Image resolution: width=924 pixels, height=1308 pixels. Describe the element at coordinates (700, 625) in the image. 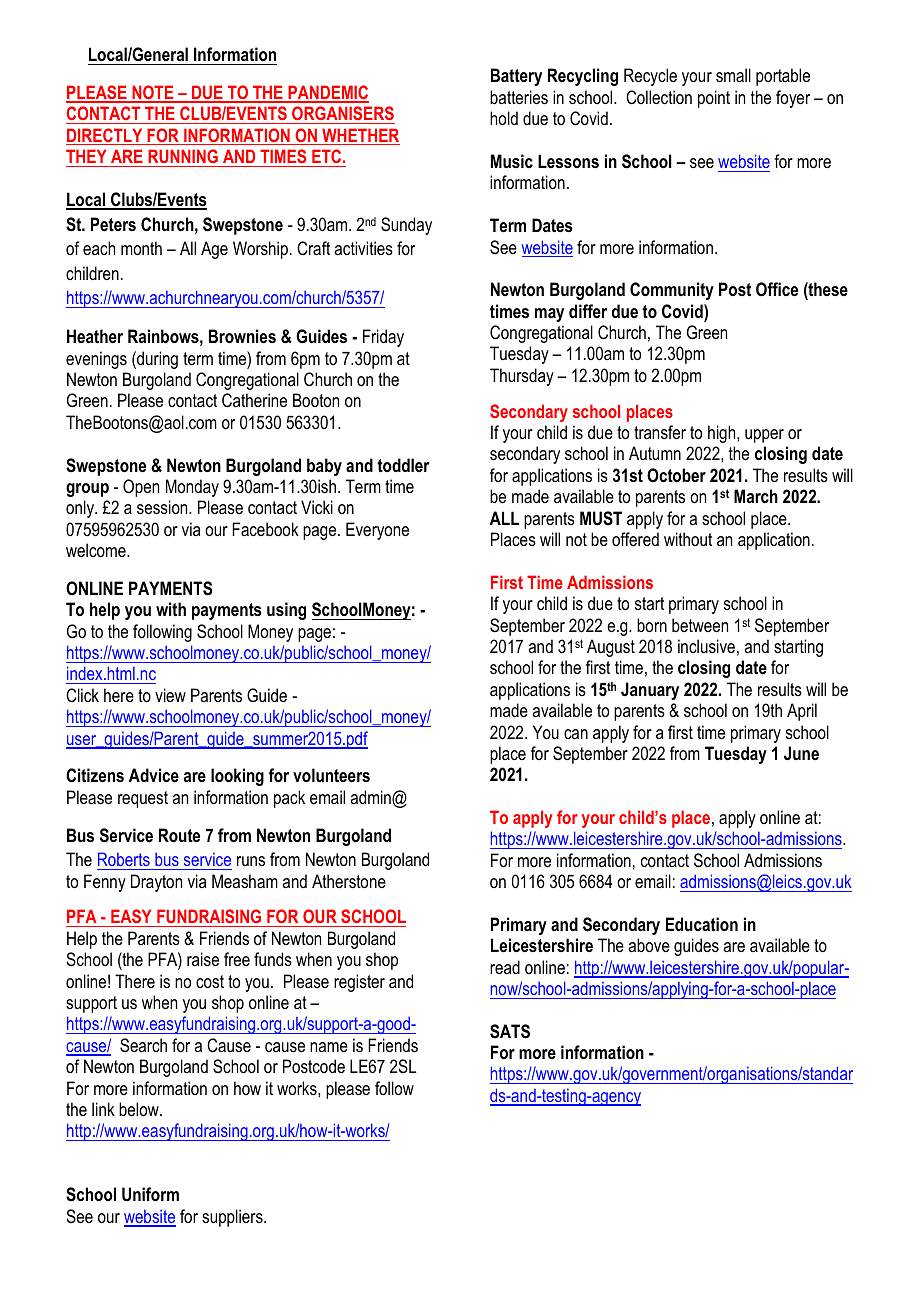

I see `between` at that location.
